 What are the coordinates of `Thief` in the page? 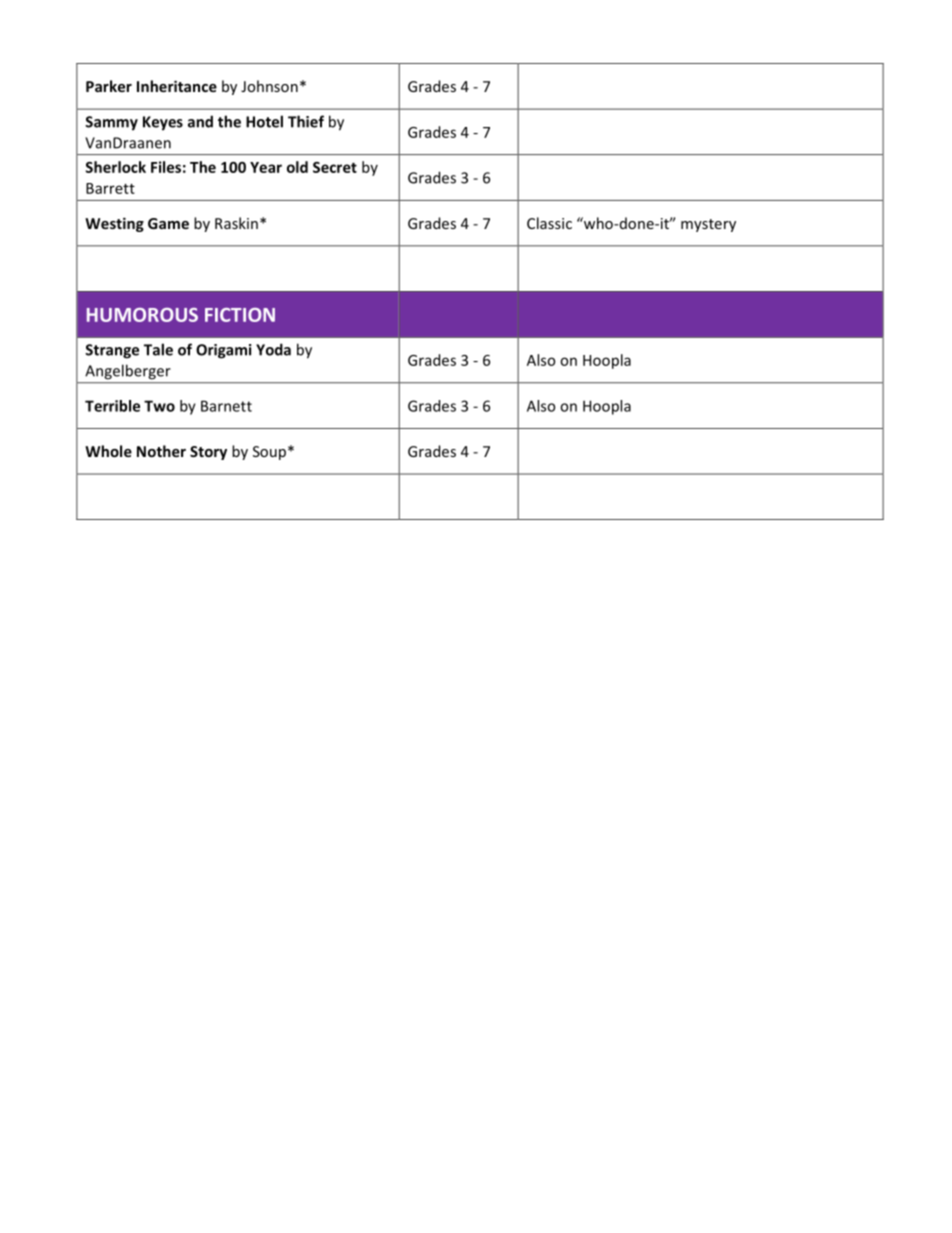 It's located at (306, 121).
